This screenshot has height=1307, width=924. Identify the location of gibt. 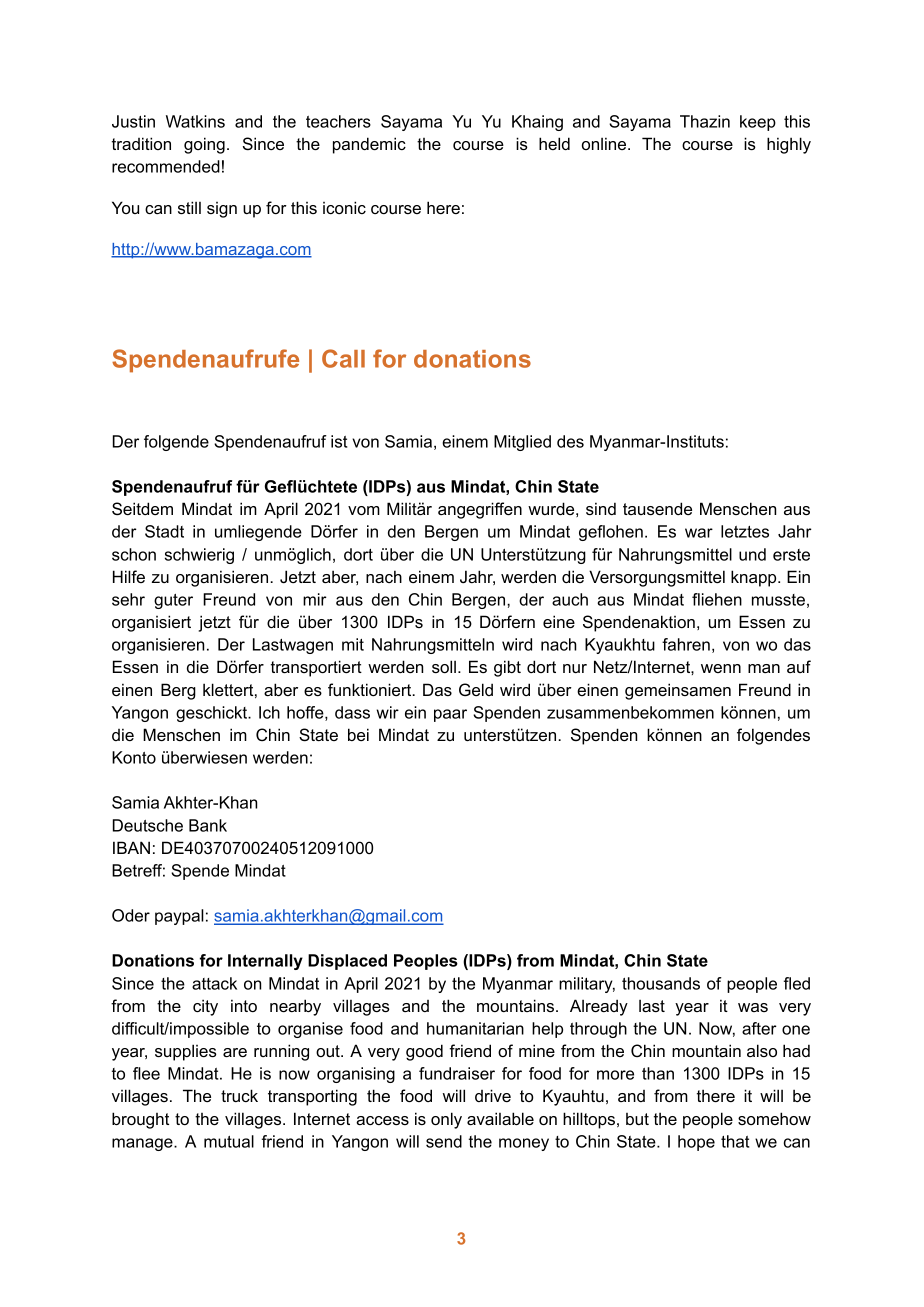
(507, 668).
